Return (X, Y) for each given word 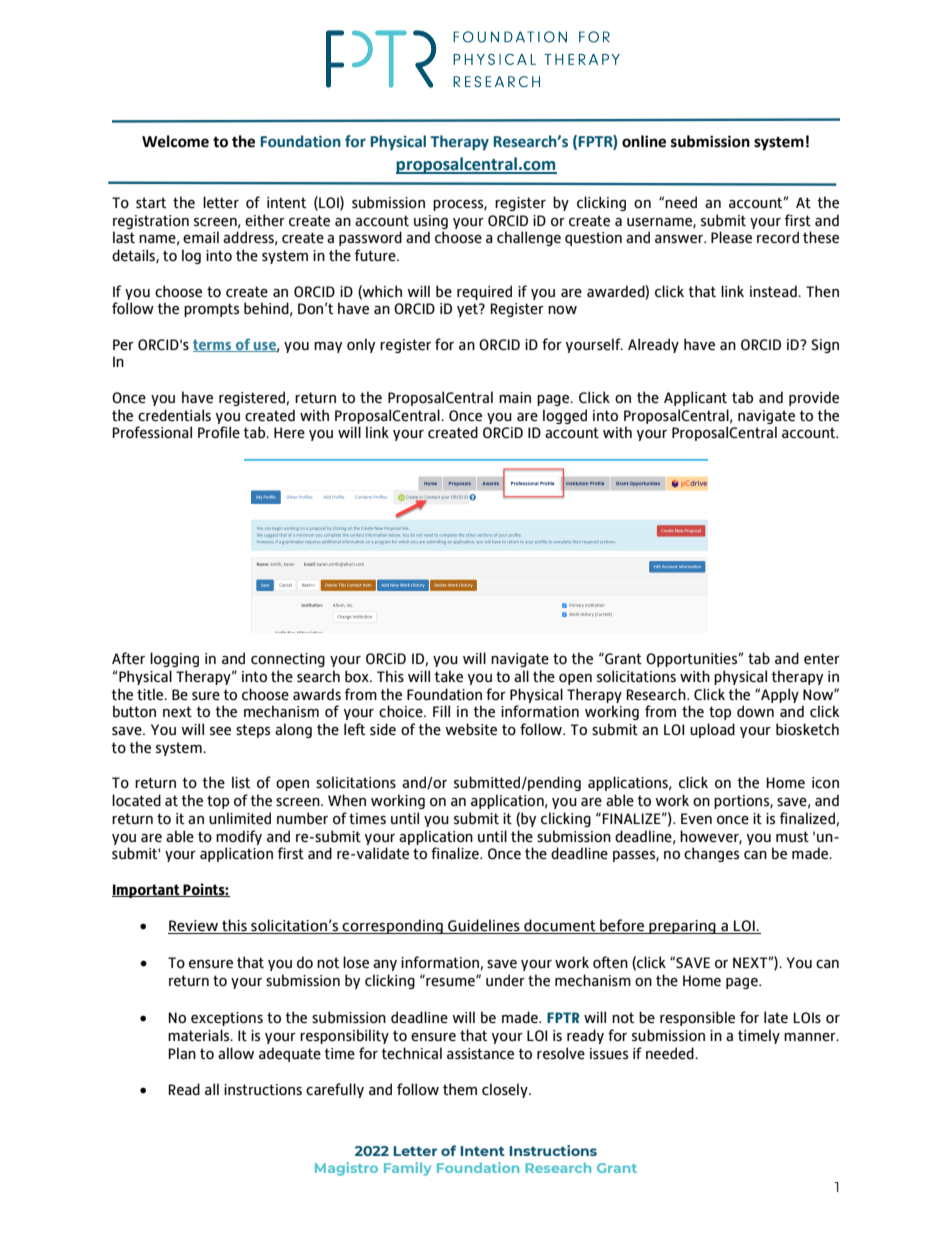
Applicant (695, 398)
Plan (182, 1053)
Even (696, 819)
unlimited (240, 818)
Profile (219, 432)
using (431, 222)
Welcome (175, 141)
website (471, 729)
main (515, 397)
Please (731, 237)
